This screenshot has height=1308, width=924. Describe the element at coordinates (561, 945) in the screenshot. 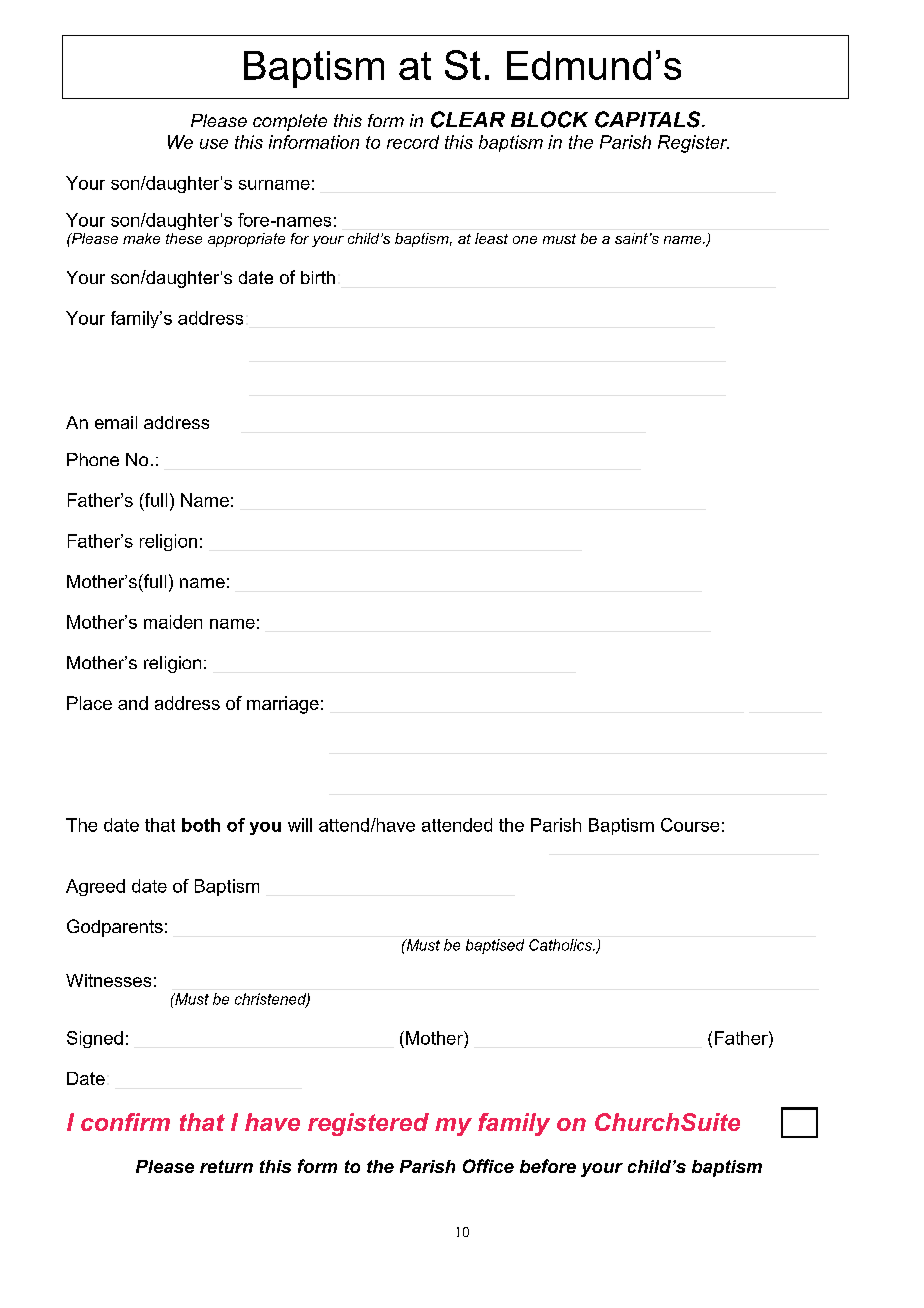

I see `Catholics` at that location.
